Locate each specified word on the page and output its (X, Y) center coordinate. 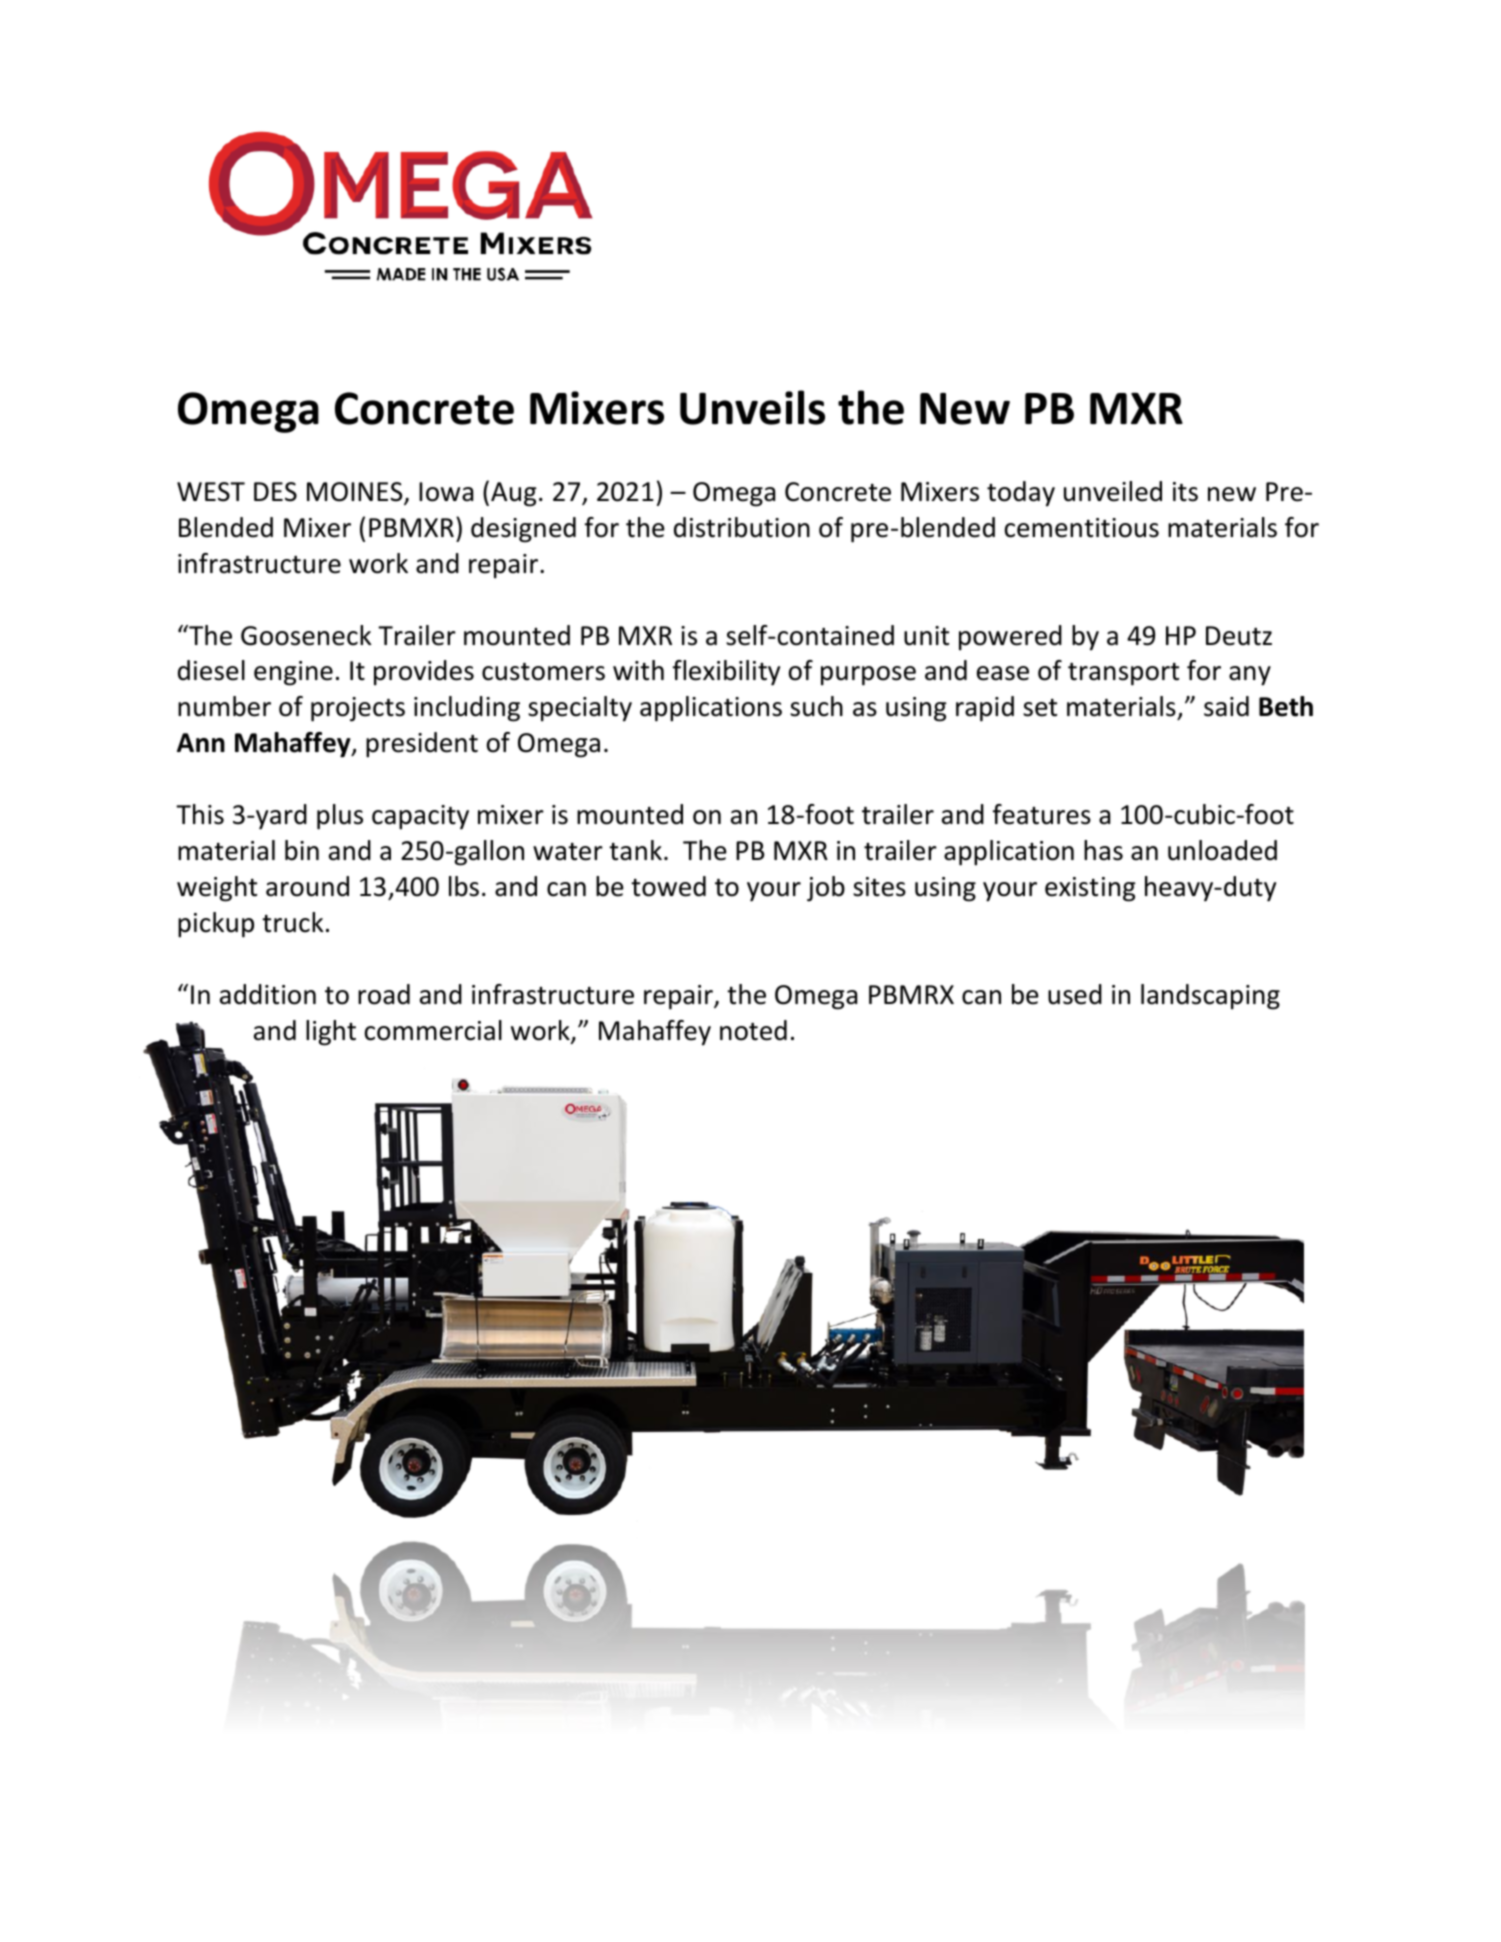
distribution (742, 527)
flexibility (726, 673)
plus (340, 817)
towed (668, 886)
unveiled (1113, 491)
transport (1123, 674)
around (307, 886)
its (1185, 492)
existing (1090, 889)
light (331, 1033)
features (1042, 814)
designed (523, 530)
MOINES (356, 493)
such (816, 706)
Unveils (752, 407)
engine (293, 673)
